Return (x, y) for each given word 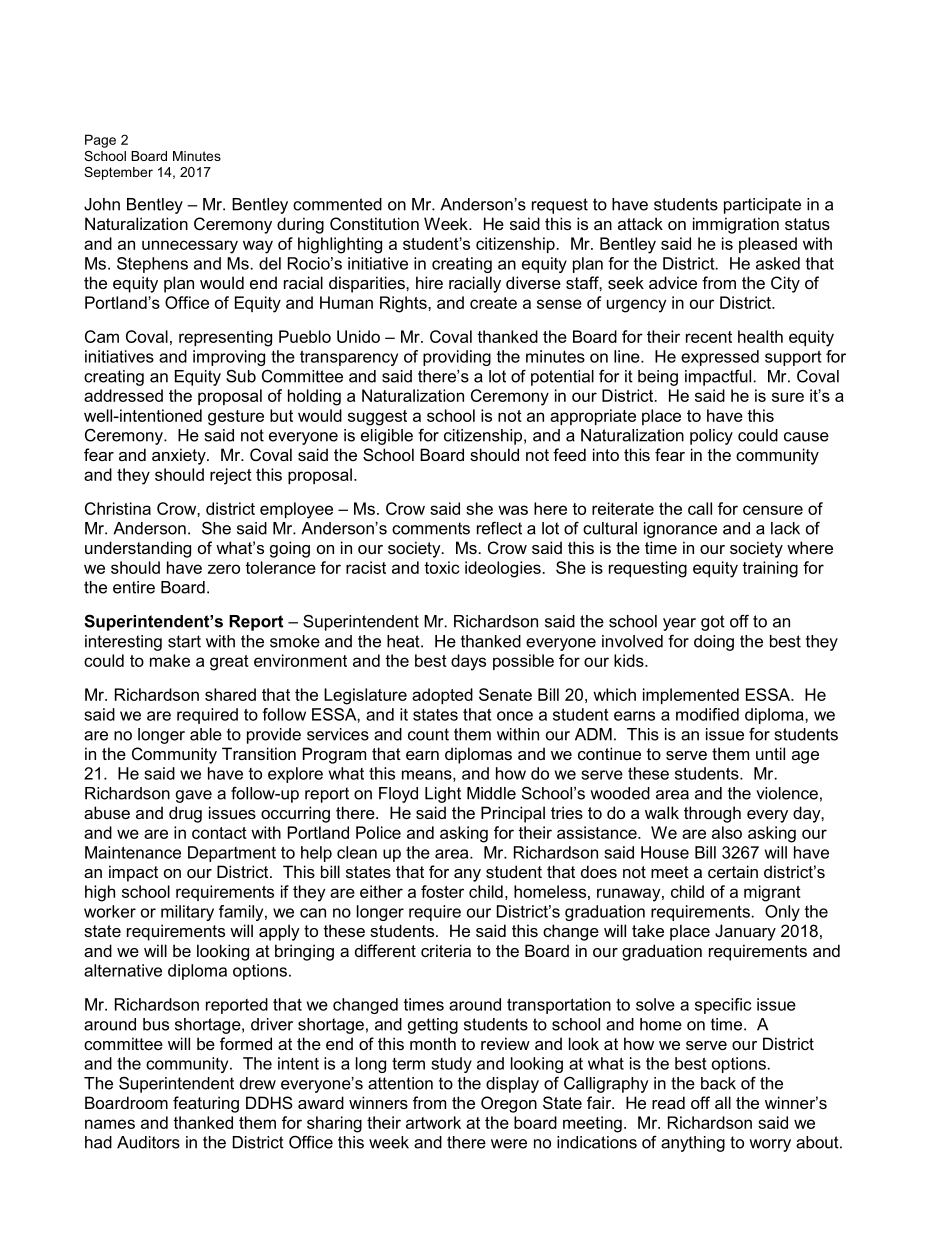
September (118, 173)
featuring (206, 1104)
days (468, 662)
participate (762, 206)
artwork (433, 1122)
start (184, 641)
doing (714, 643)
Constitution (374, 223)
